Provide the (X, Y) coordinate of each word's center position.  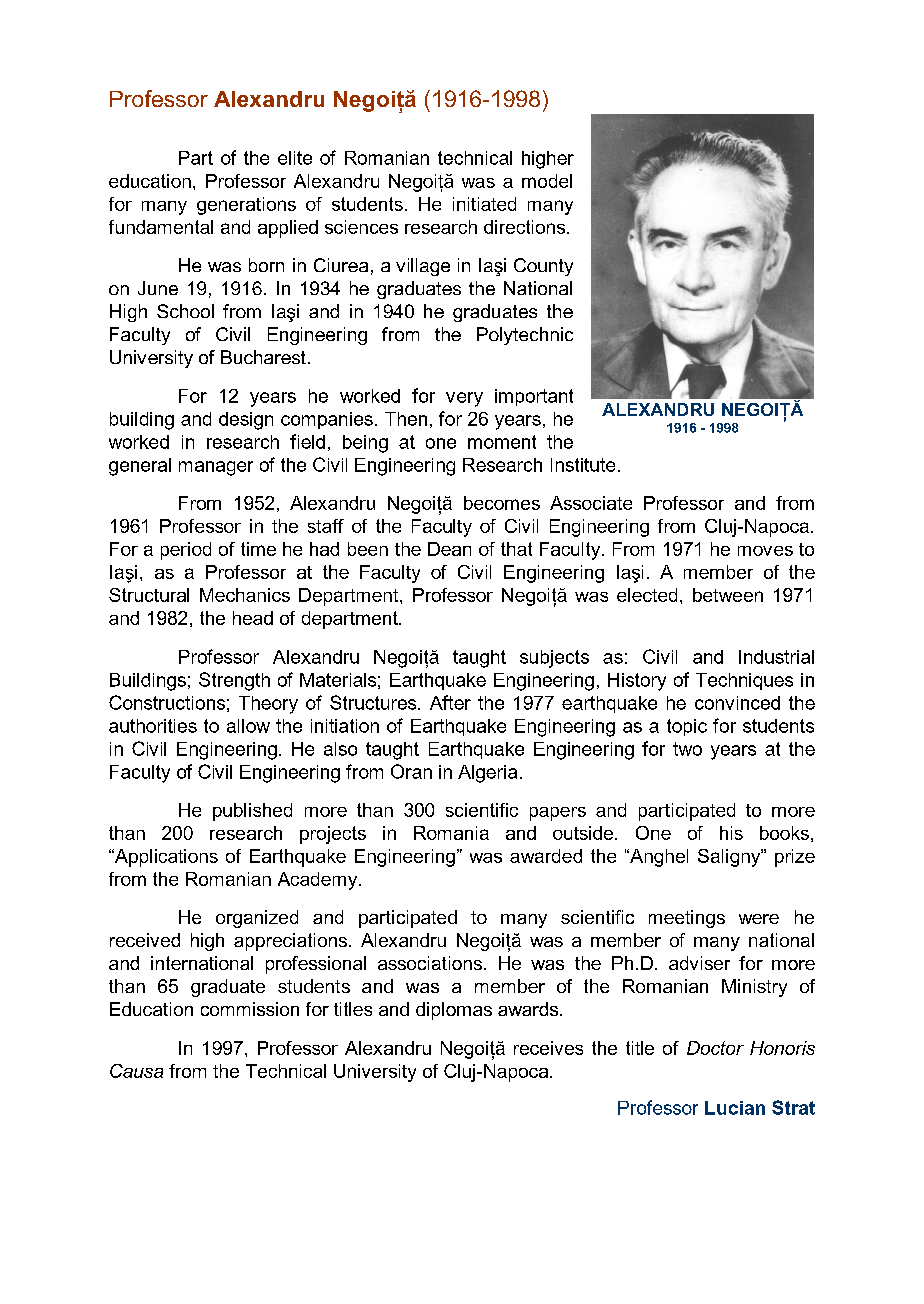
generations (246, 206)
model (547, 181)
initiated (484, 204)
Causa (136, 1071)
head (253, 618)
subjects (554, 659)
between (728, 595)
